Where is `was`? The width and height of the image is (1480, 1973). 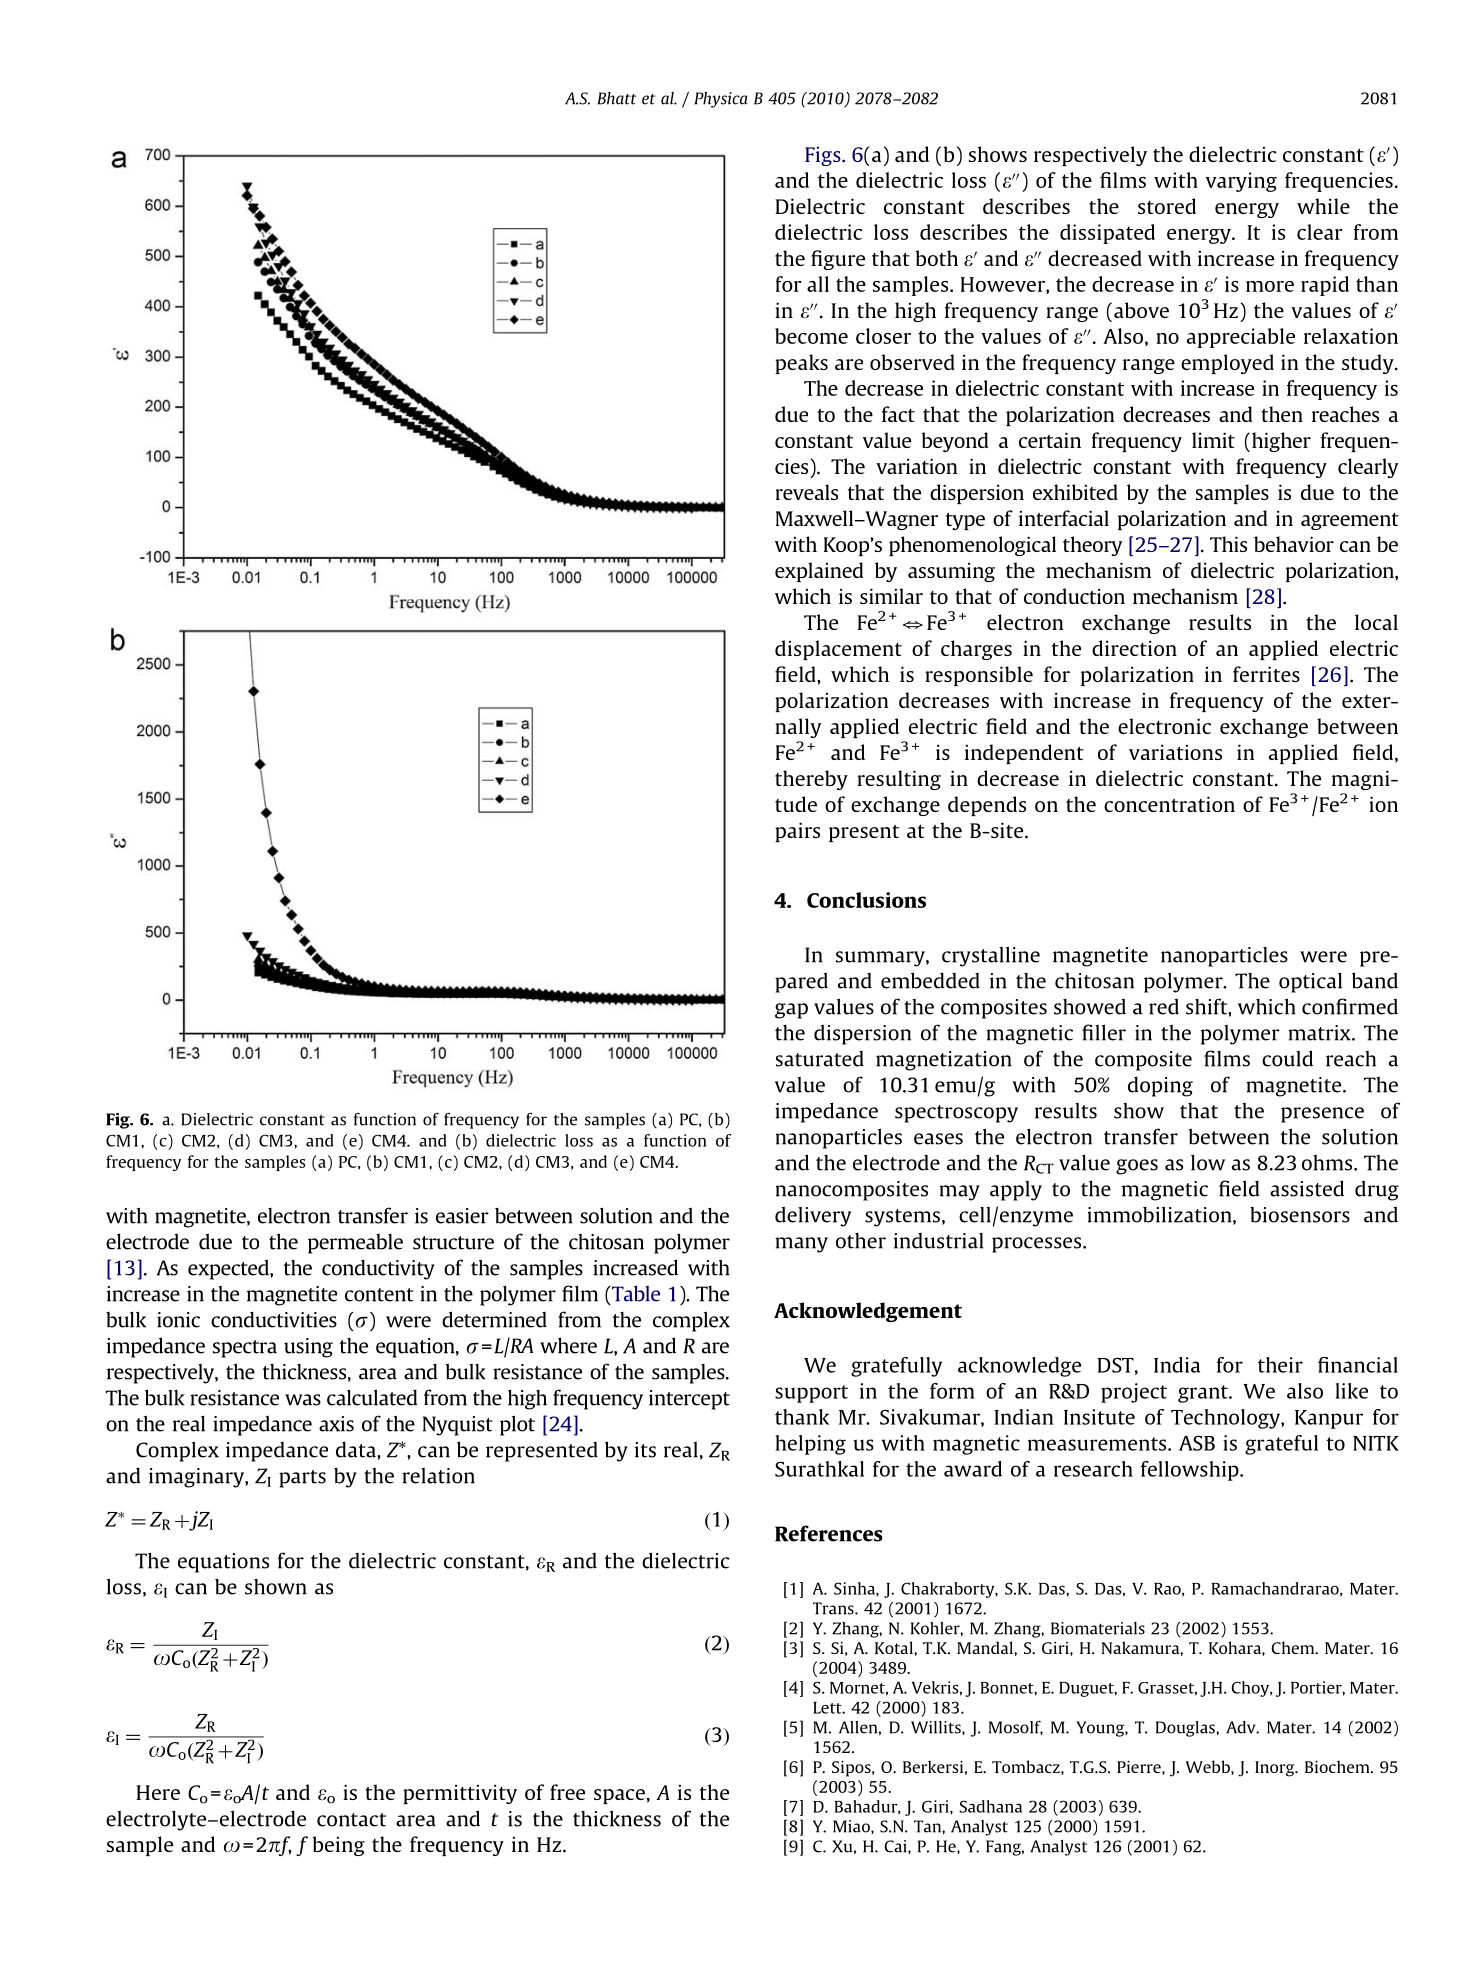
was is located at coordinates (303, 1400).
